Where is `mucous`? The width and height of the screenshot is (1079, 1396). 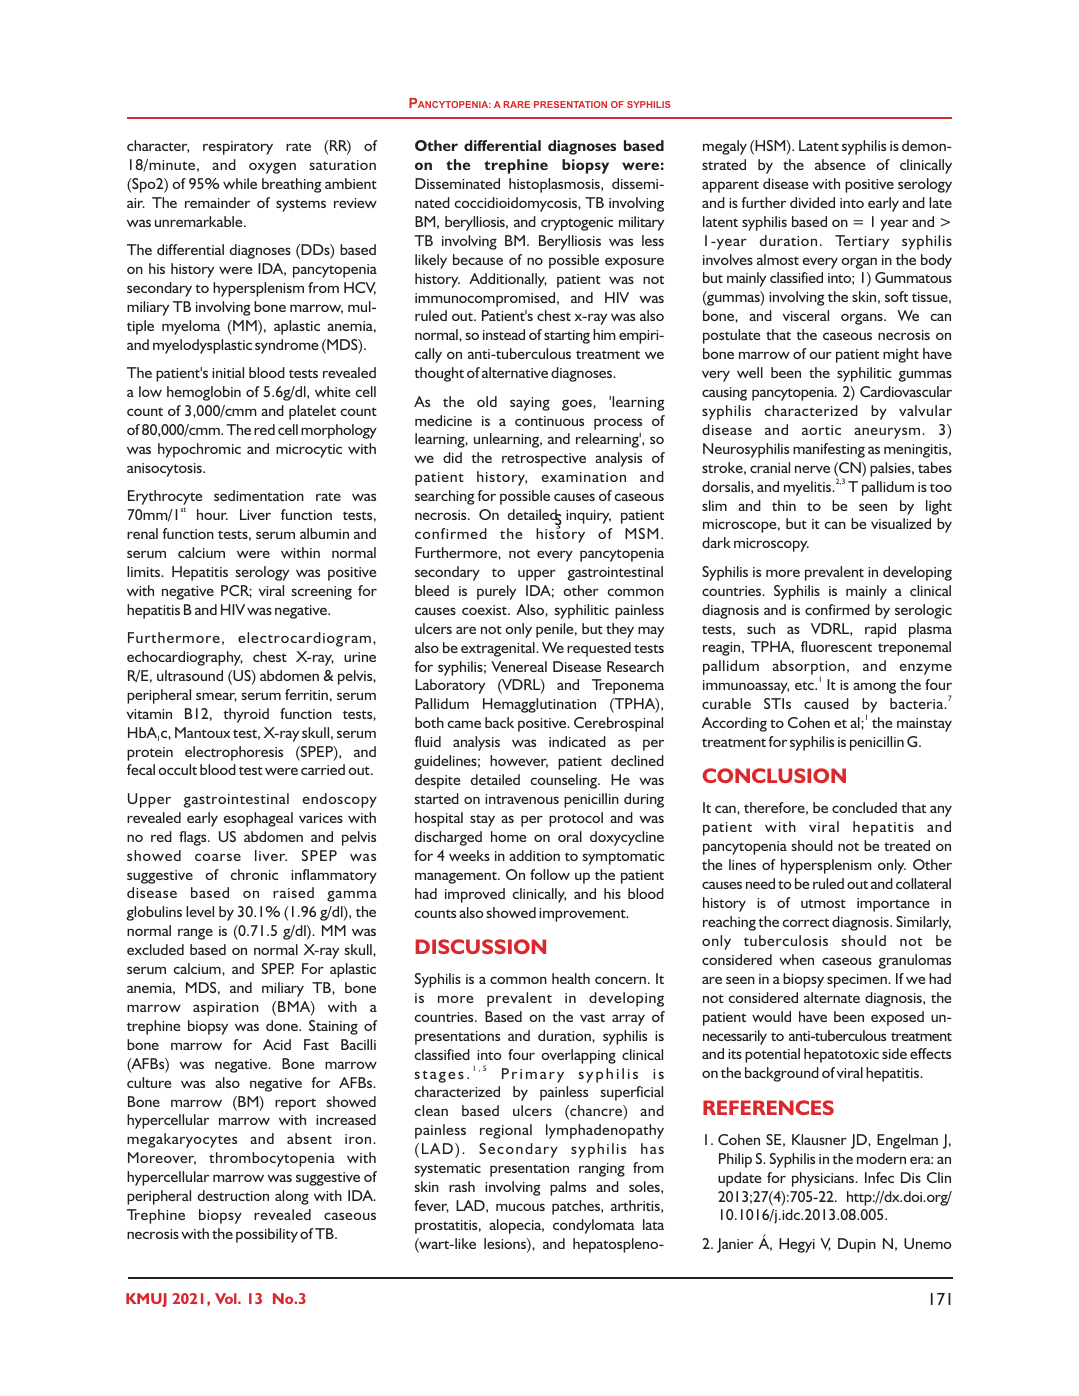 mucous is located at coordinates (520, 1207).
